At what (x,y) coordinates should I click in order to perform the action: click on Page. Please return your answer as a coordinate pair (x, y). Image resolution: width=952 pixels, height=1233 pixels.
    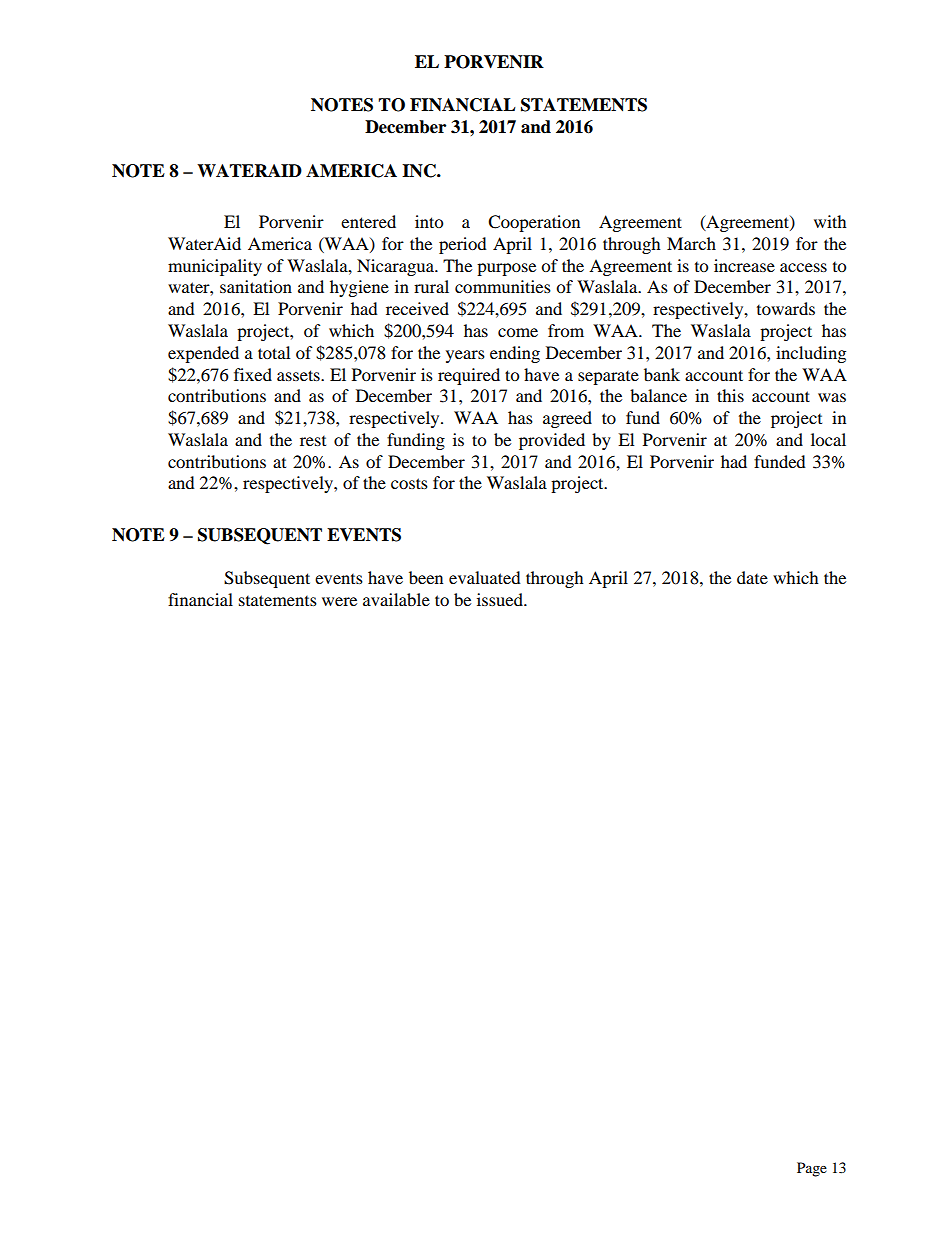
    Looking at the image, I should click on (812, 1169).
